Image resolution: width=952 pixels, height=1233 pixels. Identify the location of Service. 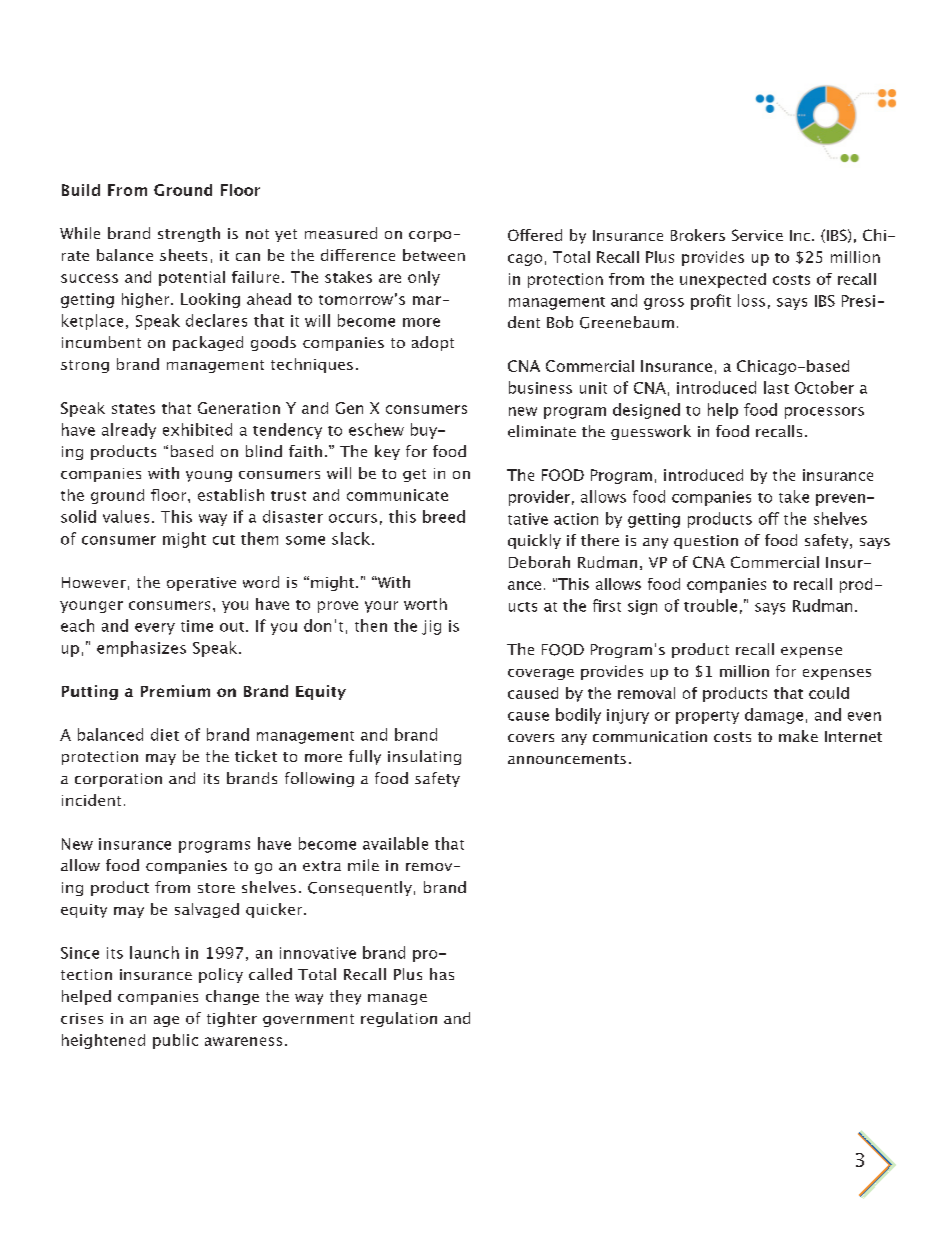
(757, 235).
